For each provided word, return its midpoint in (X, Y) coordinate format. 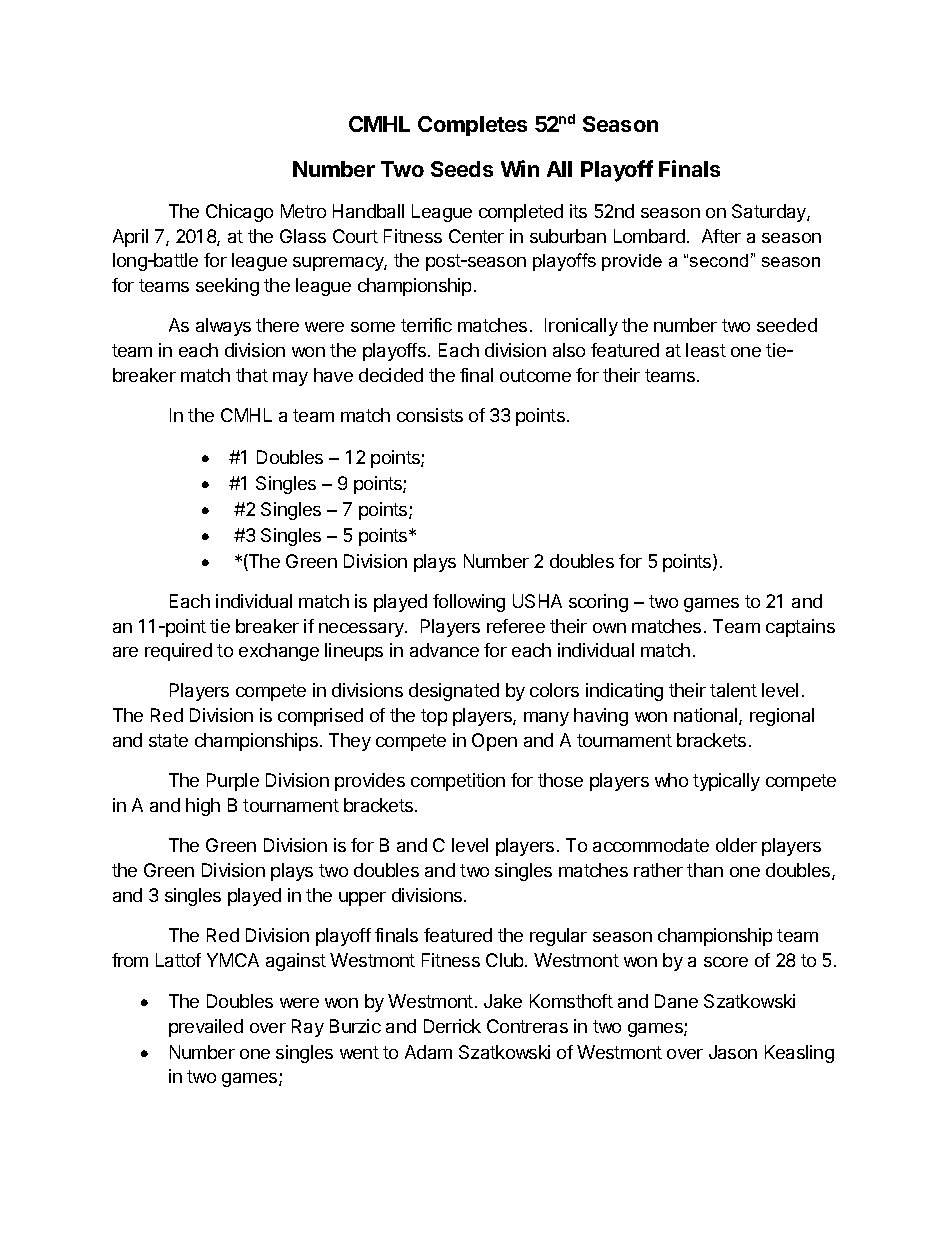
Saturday (770, 213)
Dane (676, 1001)
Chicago (239, 213)
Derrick (452, 1026)
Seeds (462, 169)
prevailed (206, 1028)
